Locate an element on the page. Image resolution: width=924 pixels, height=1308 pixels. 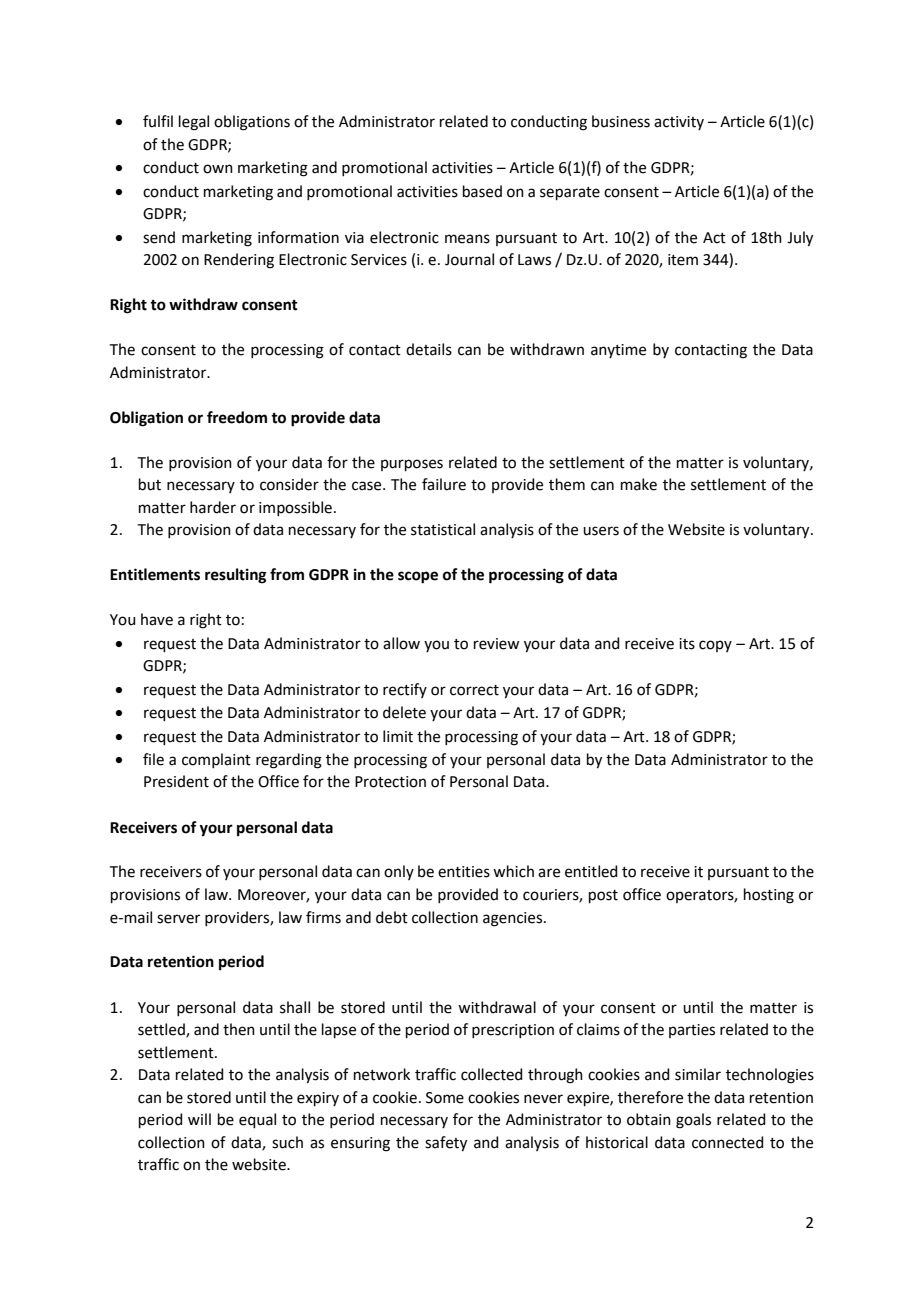
goals is located at coordinates (693, 1121).
